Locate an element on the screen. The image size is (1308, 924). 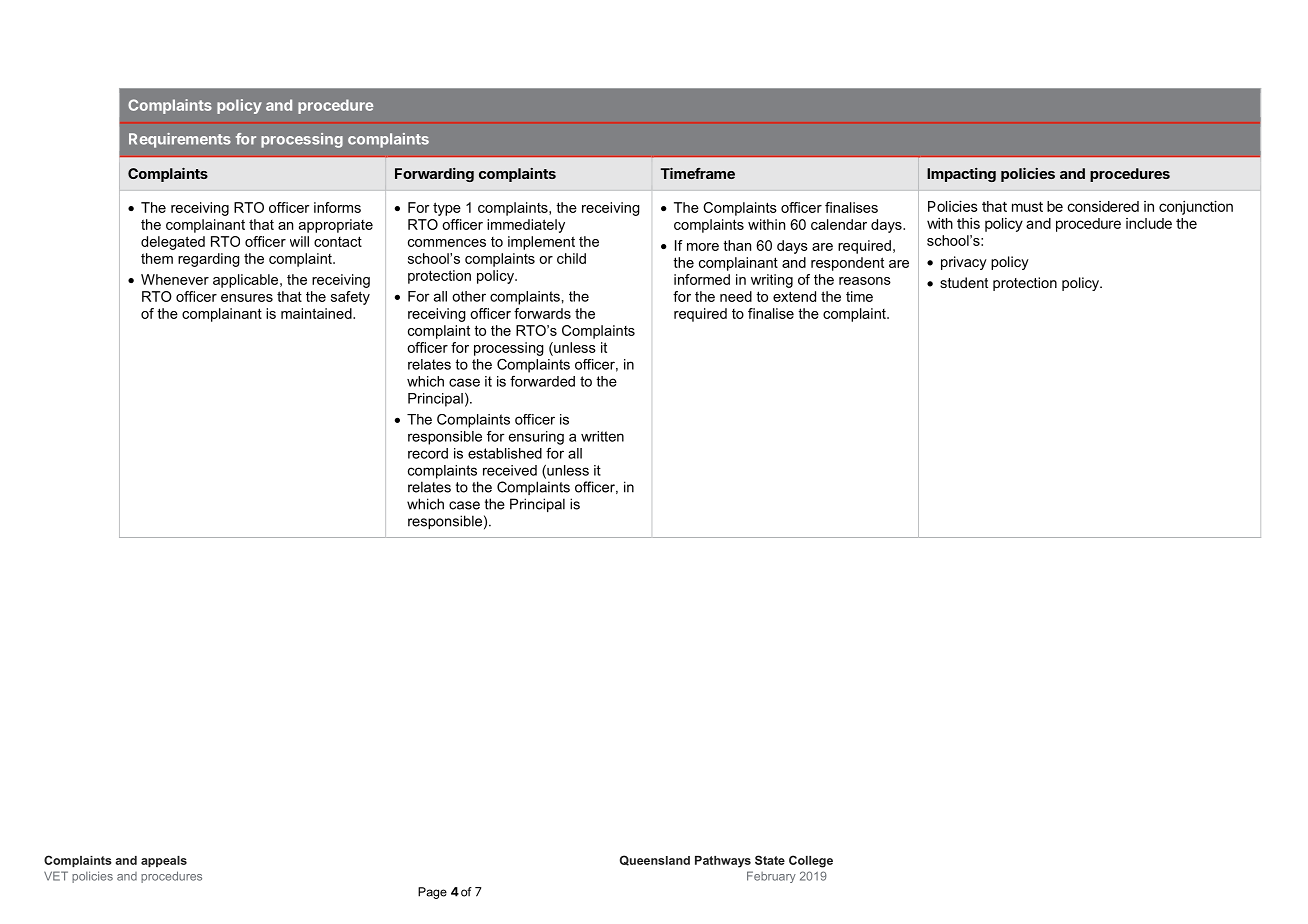
received is located at coordinates (510, 470).
